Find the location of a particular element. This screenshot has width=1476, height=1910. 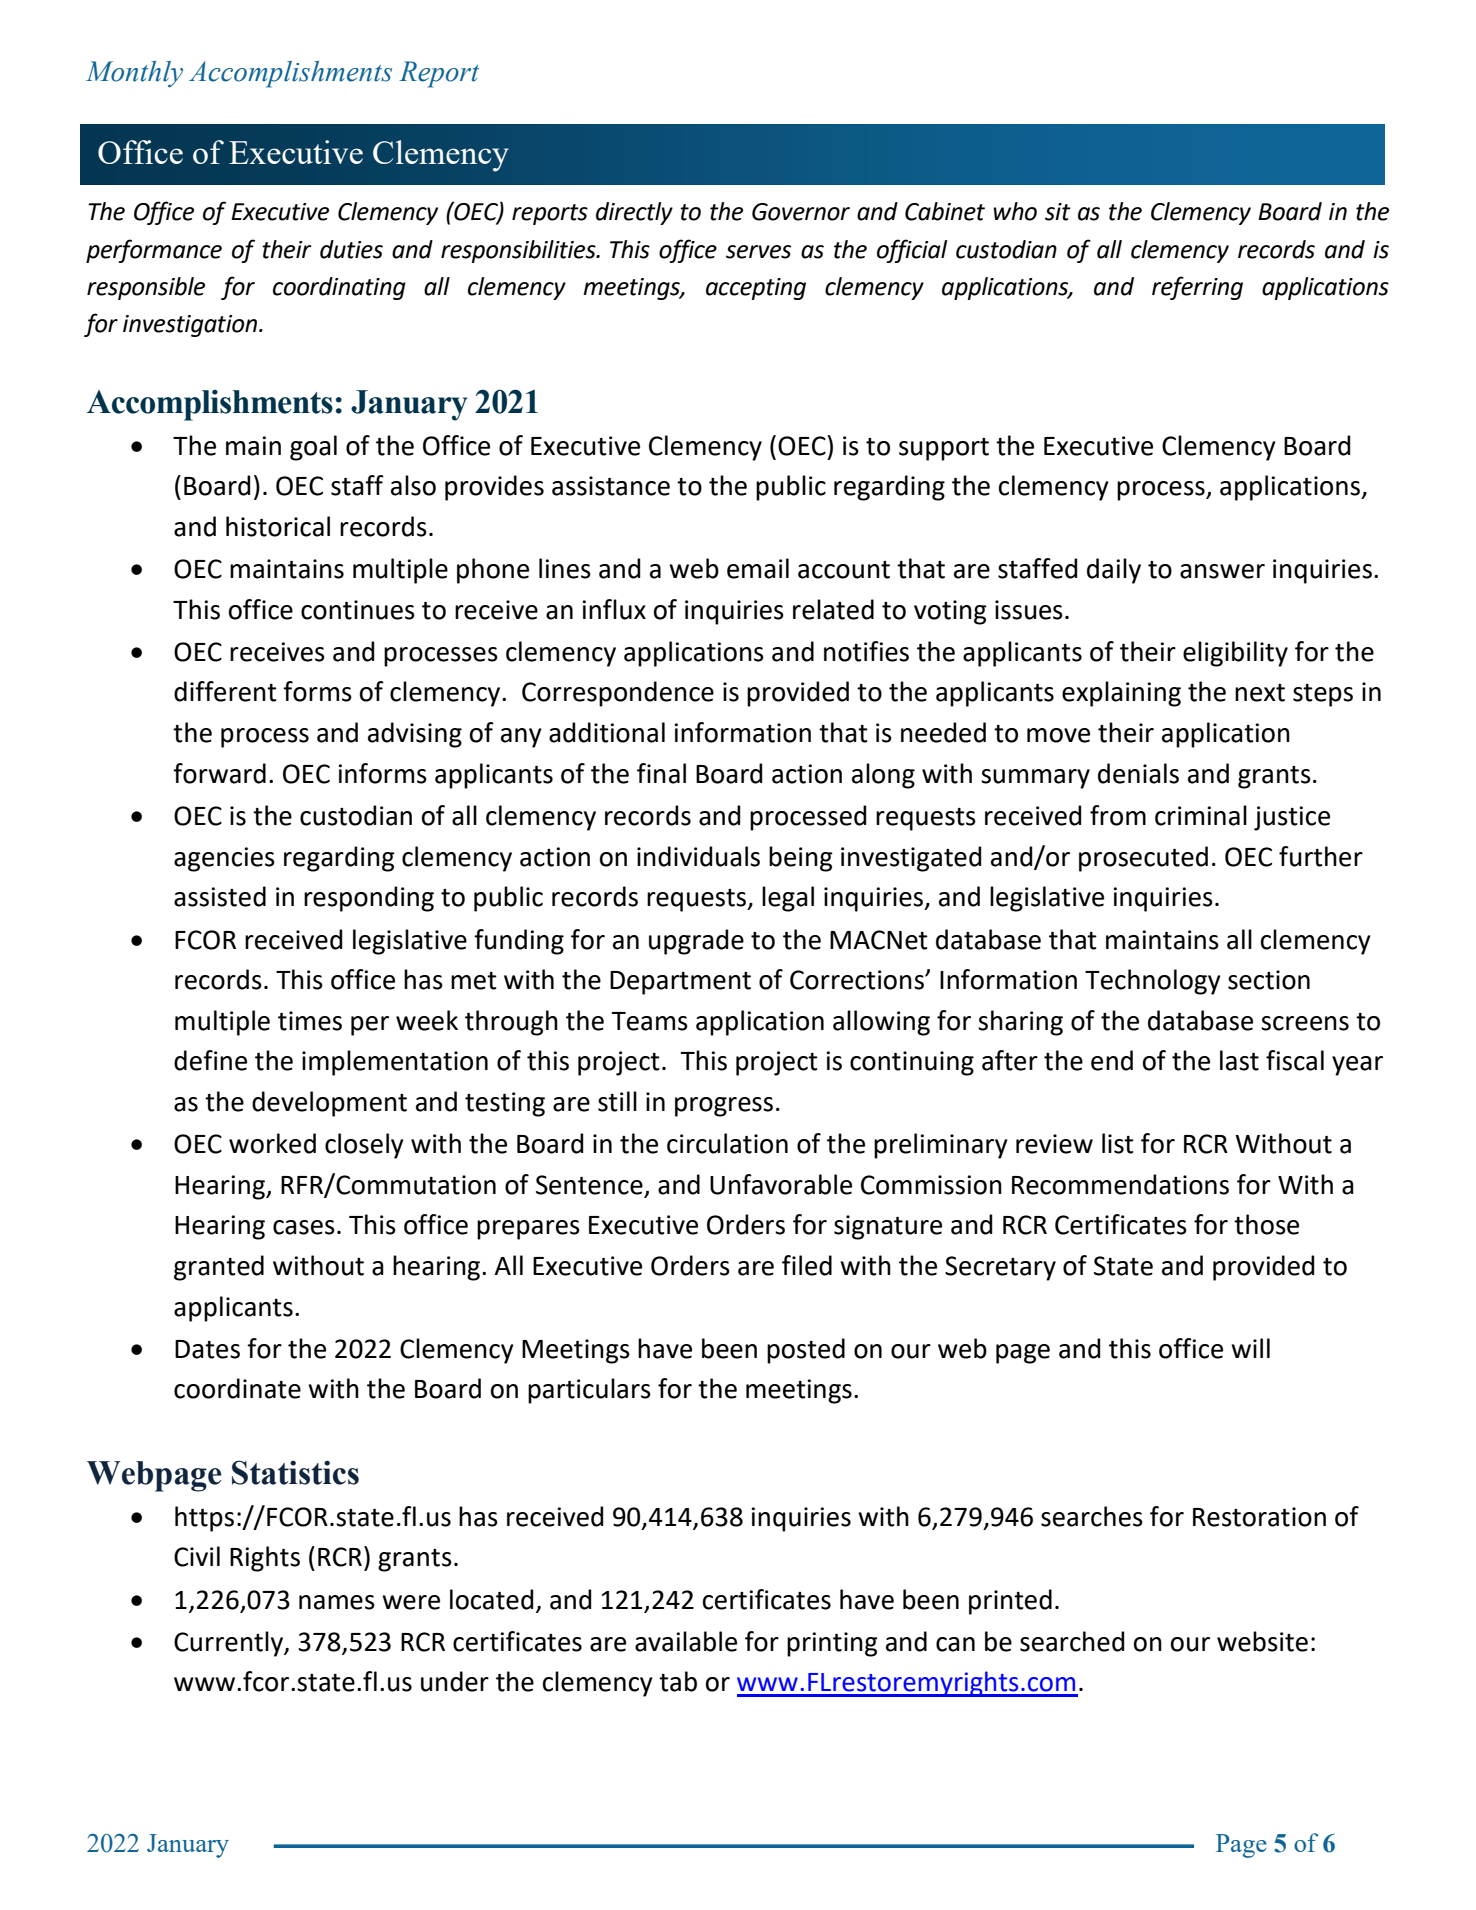

list is located at coordinates (1118, 1143).
